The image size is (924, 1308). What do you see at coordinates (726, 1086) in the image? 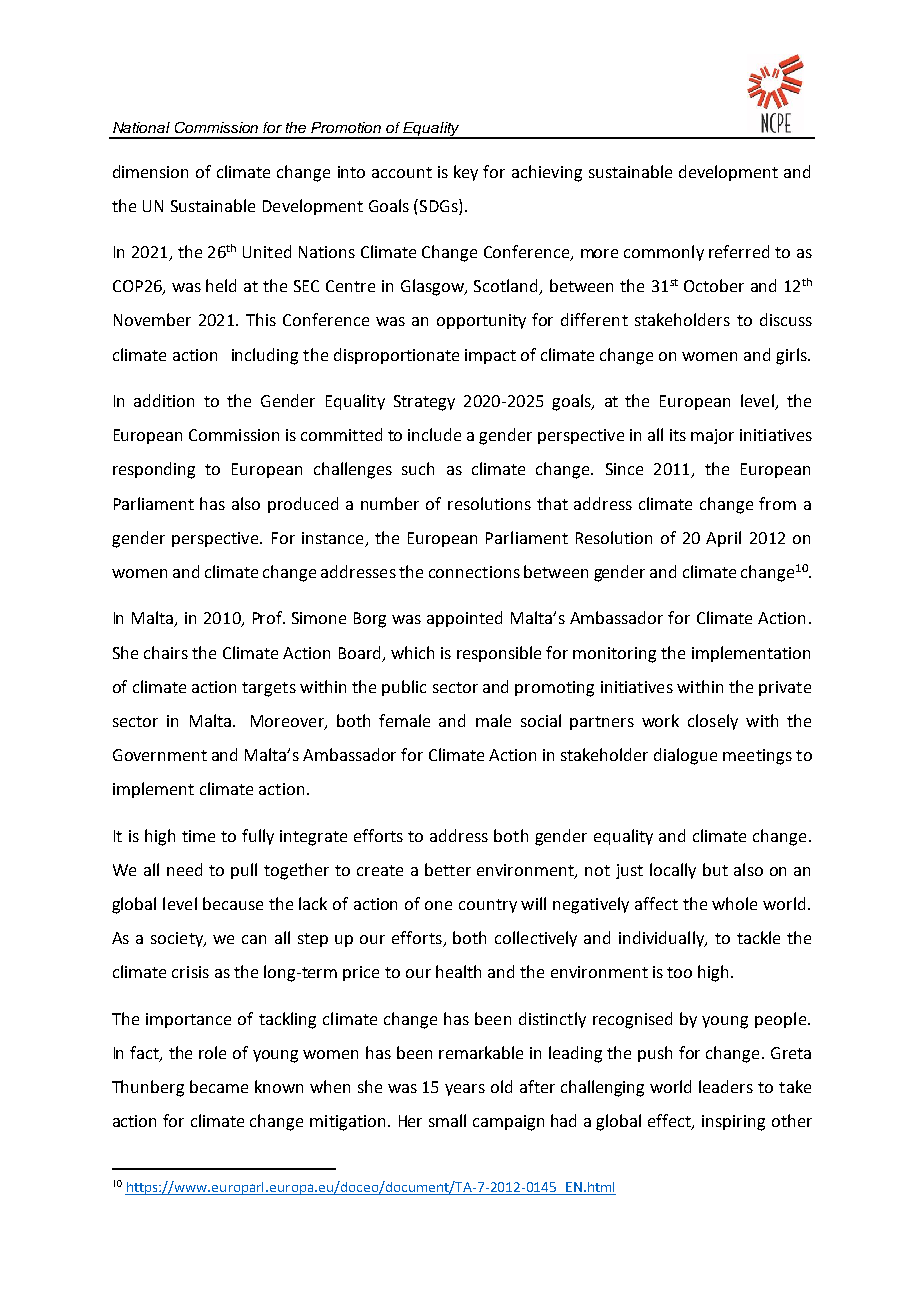
I see `leaders` at bounding box center [726, 1086].
